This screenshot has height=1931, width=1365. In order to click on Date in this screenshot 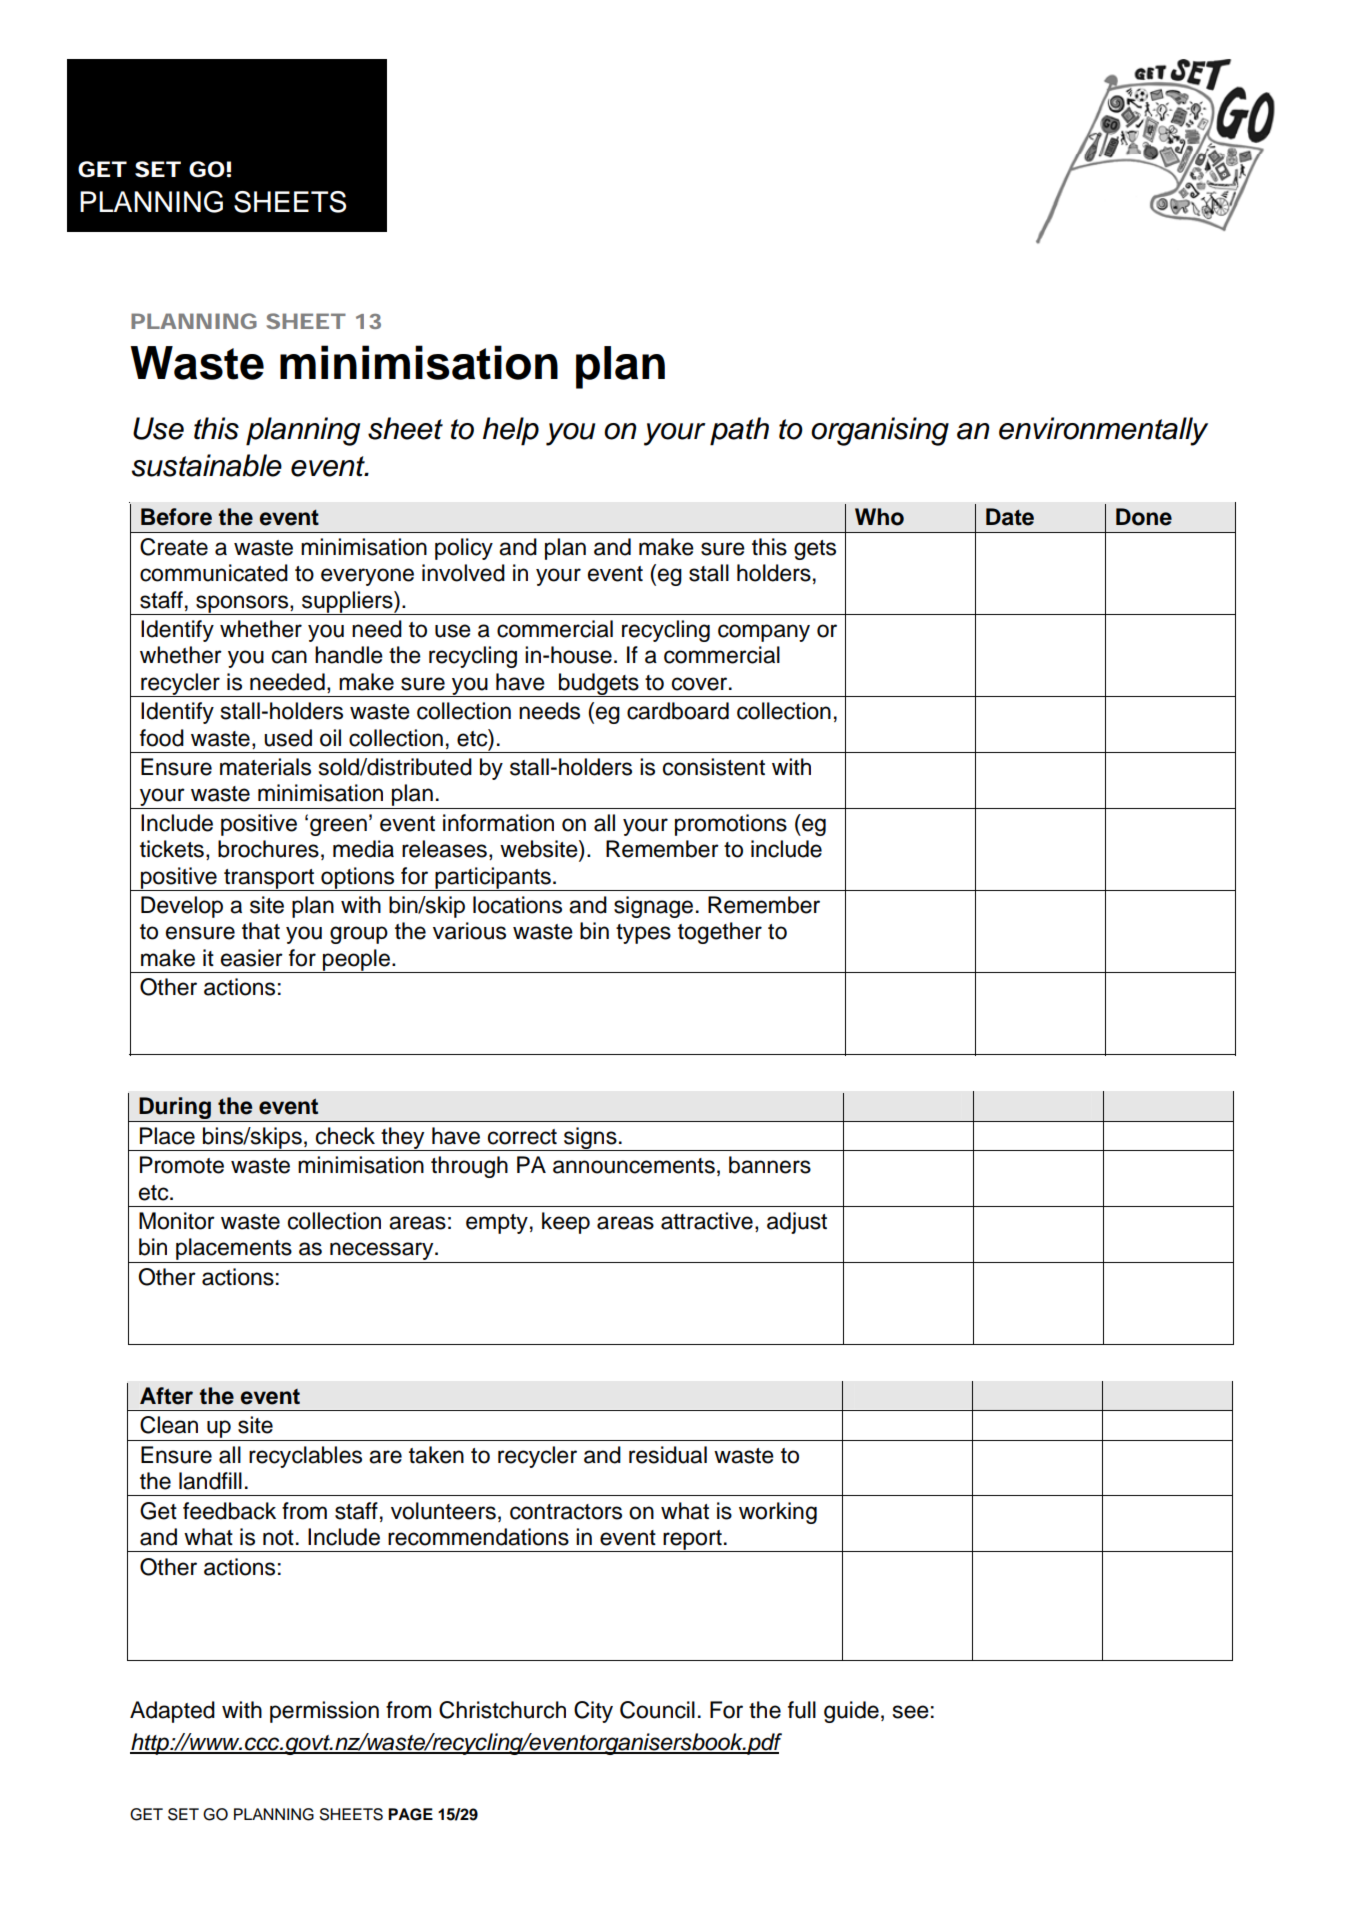, I will do `click(1010, 517)`.
